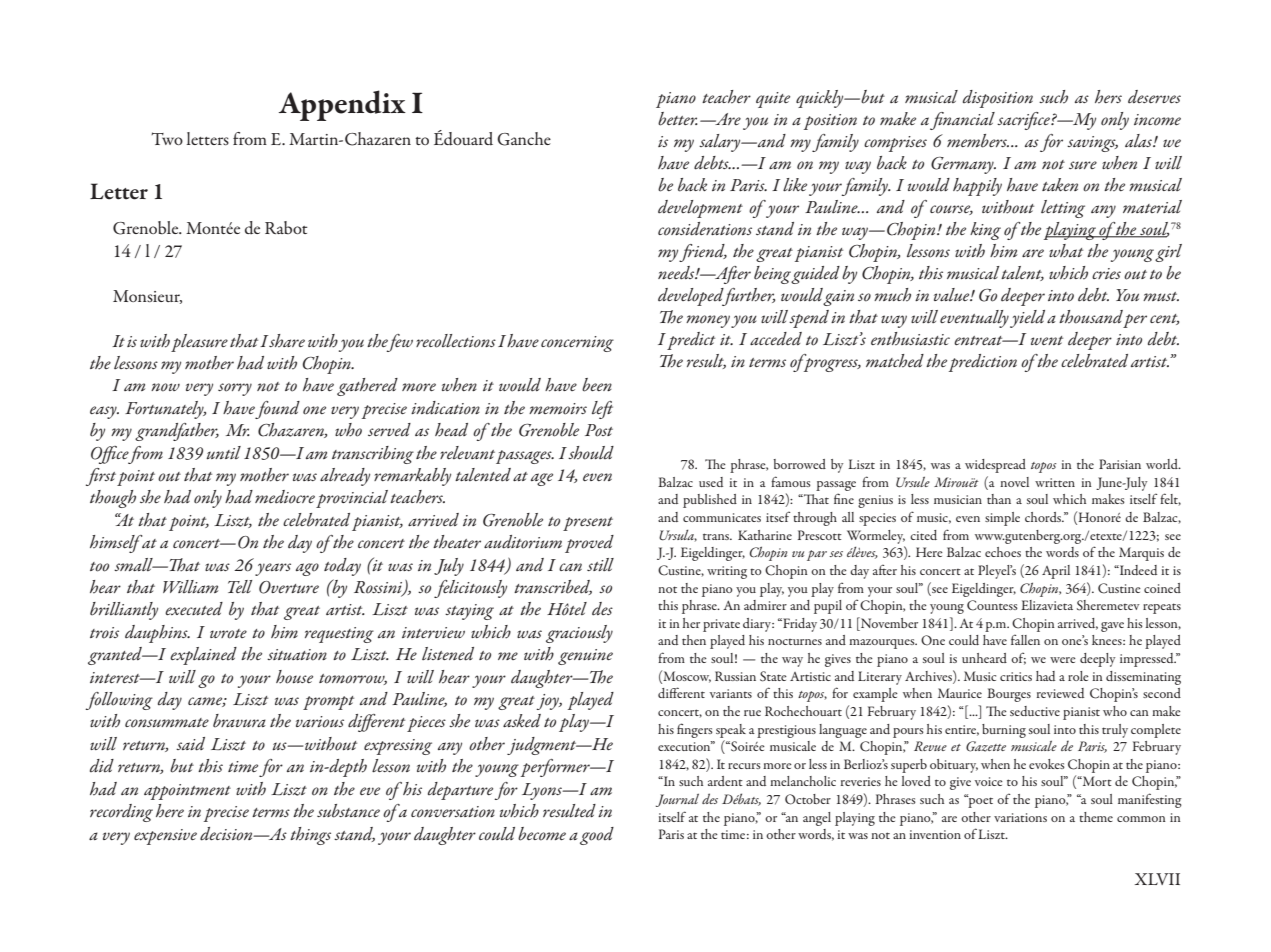 This screenshot has width=1271, height=952. What do you see at coordinates (577, 344) in the screenshot?
I see `concerning` at bounding box center [577, 344].
